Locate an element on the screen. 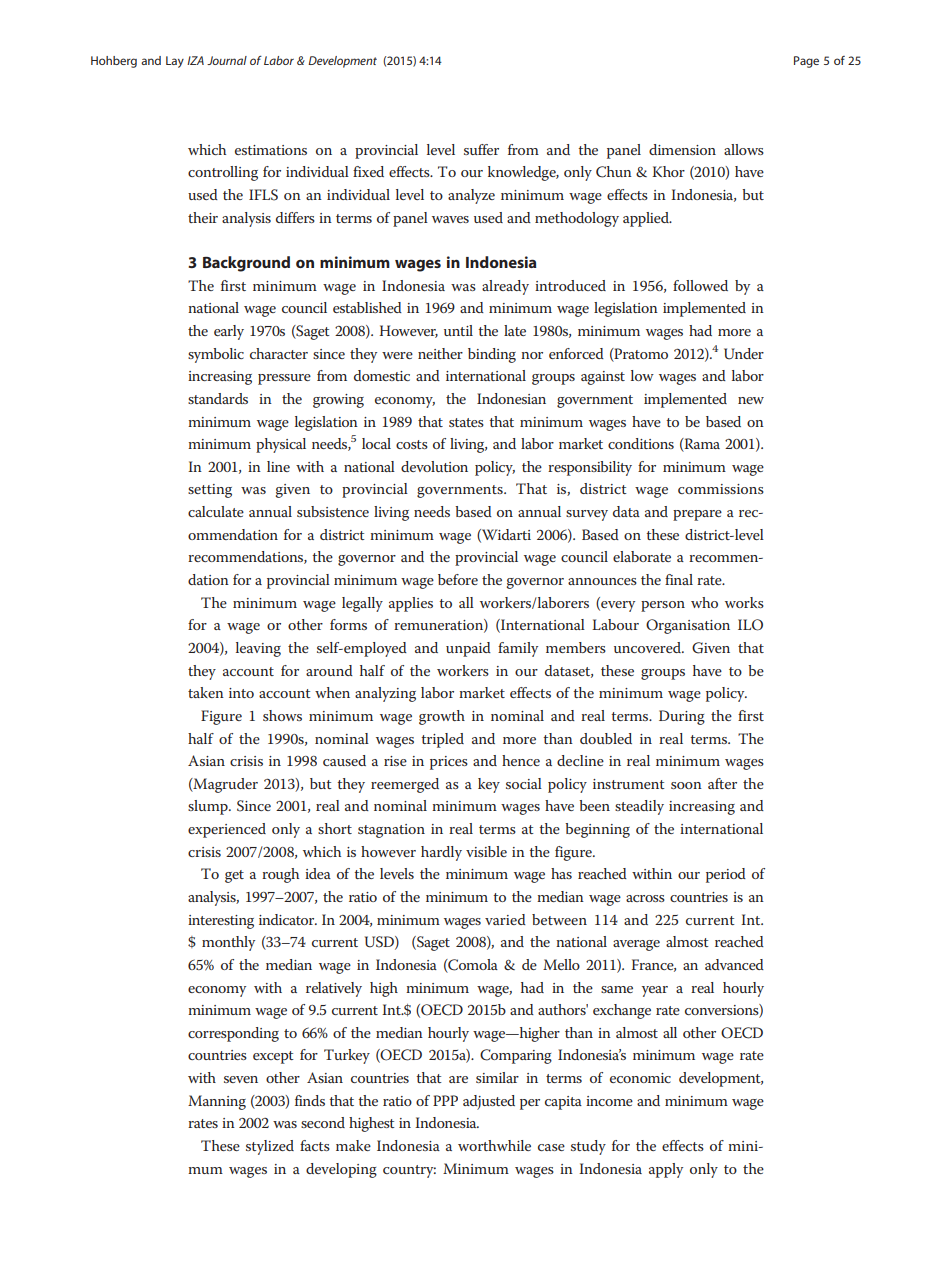 This screenshot has width=952, height=1270. physical is located at coordinates (281, 445).
